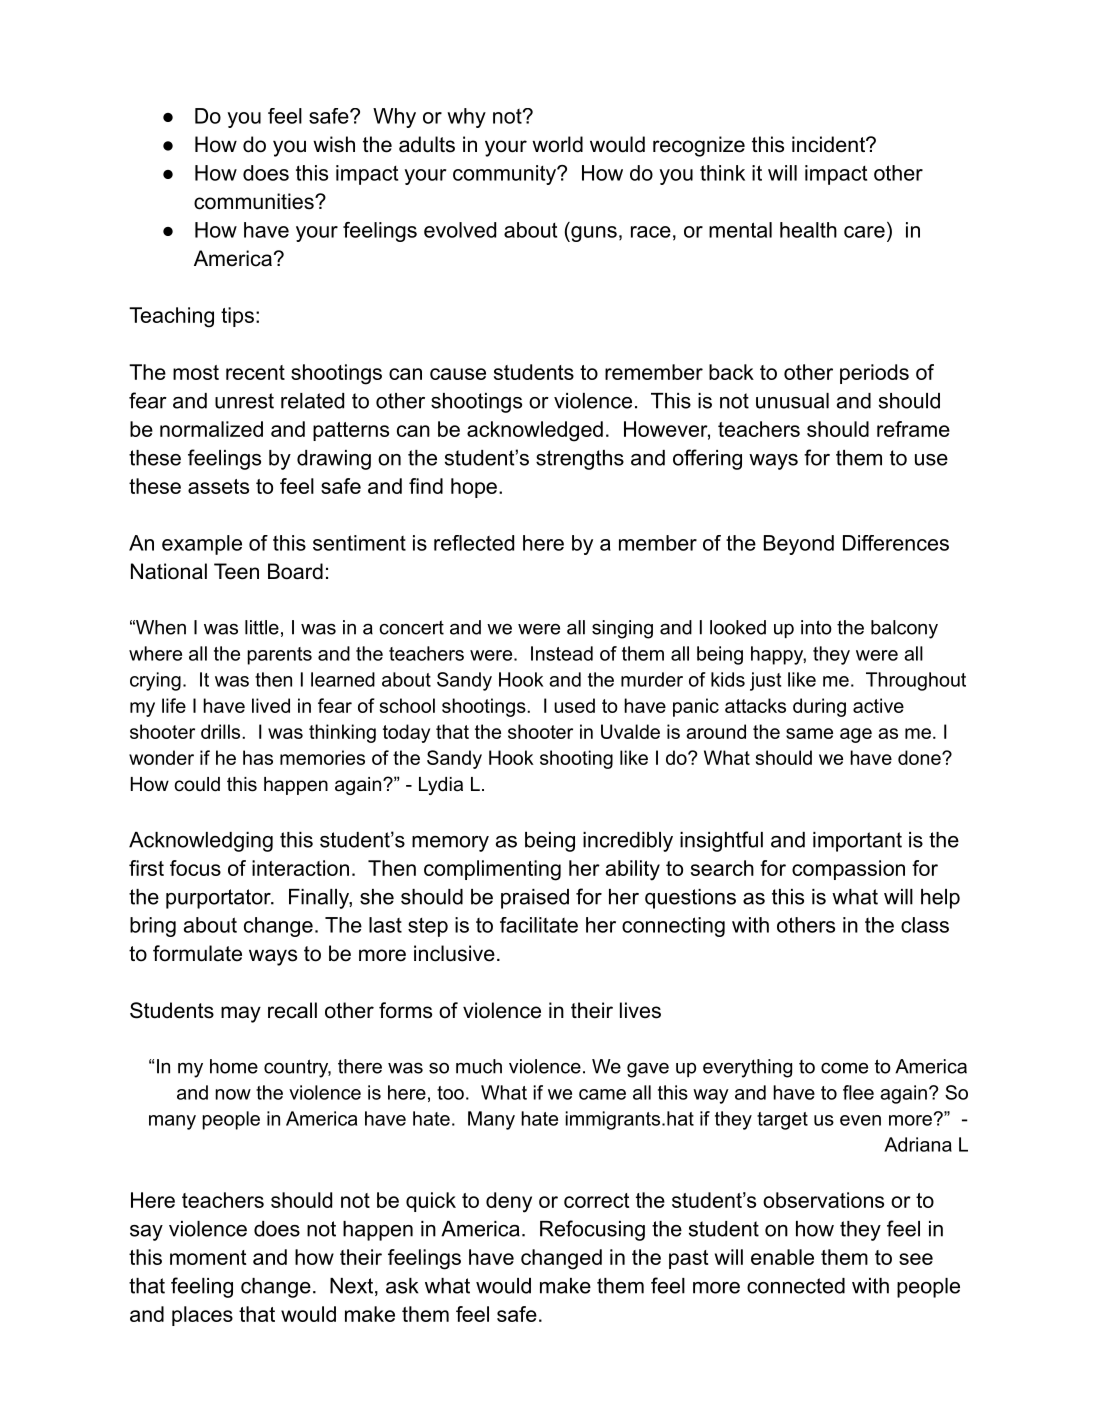 This document has width=1098, height=1421. Describe the element at coordinates (799, 545) in the document. I see `Beyond` at that location.
